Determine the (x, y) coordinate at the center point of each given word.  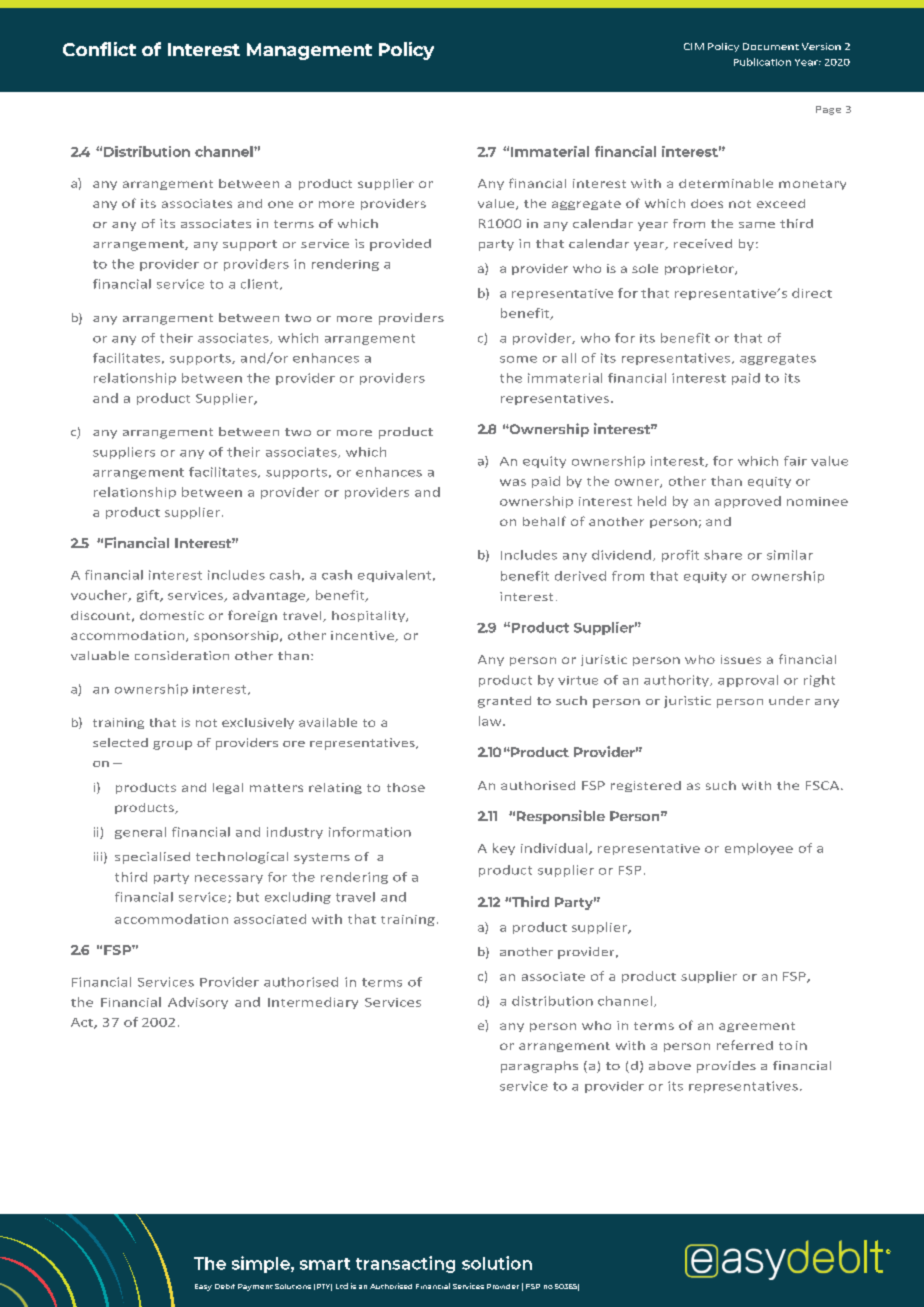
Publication (762, 62)
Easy (203, 1287)
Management (309, 51)
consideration (182, 655)
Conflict (99, 49)
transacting (405, 1264)
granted (504, 702)
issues (741, 659)
